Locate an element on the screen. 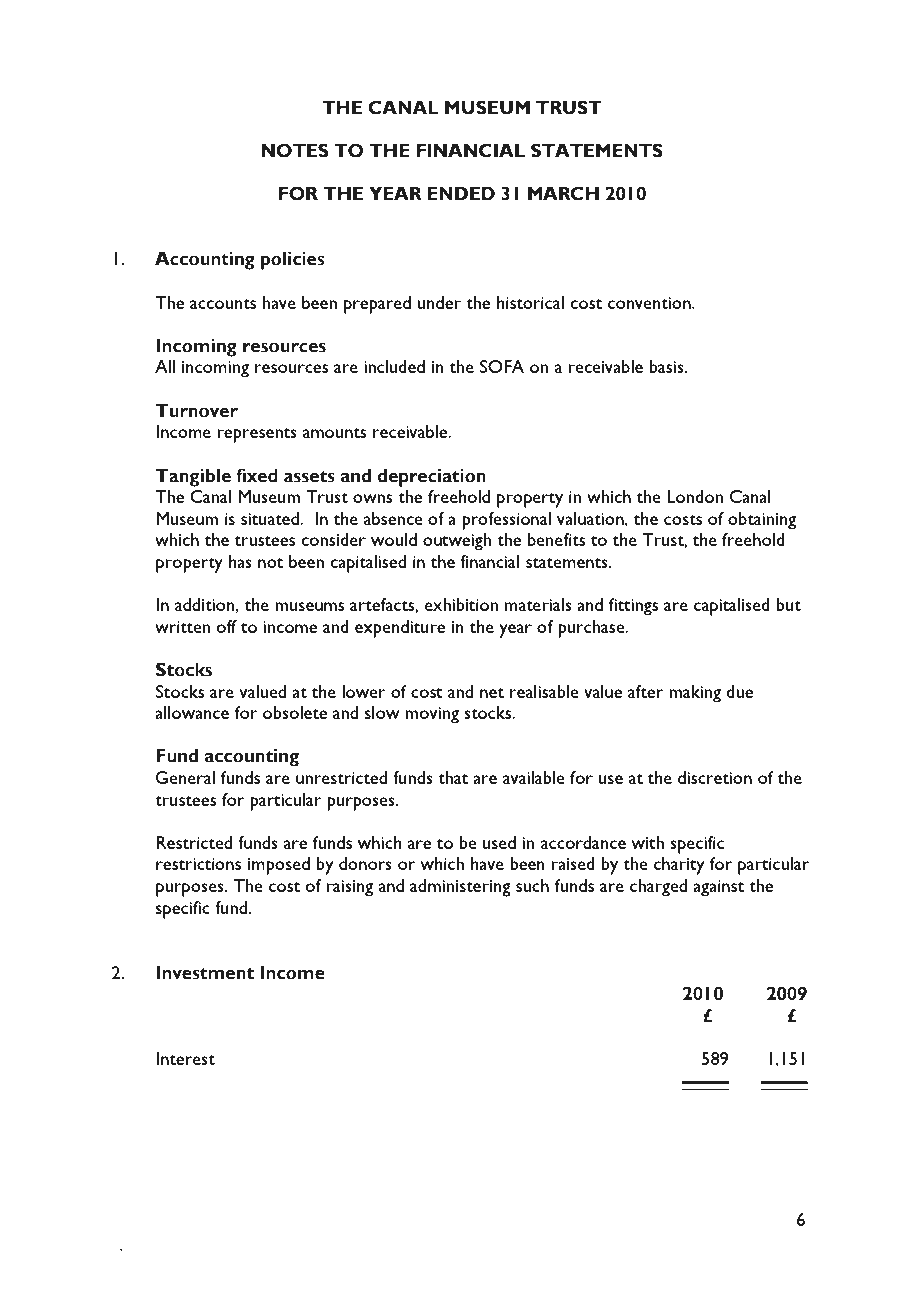  NOTES is located at coordinates (295, 150).
